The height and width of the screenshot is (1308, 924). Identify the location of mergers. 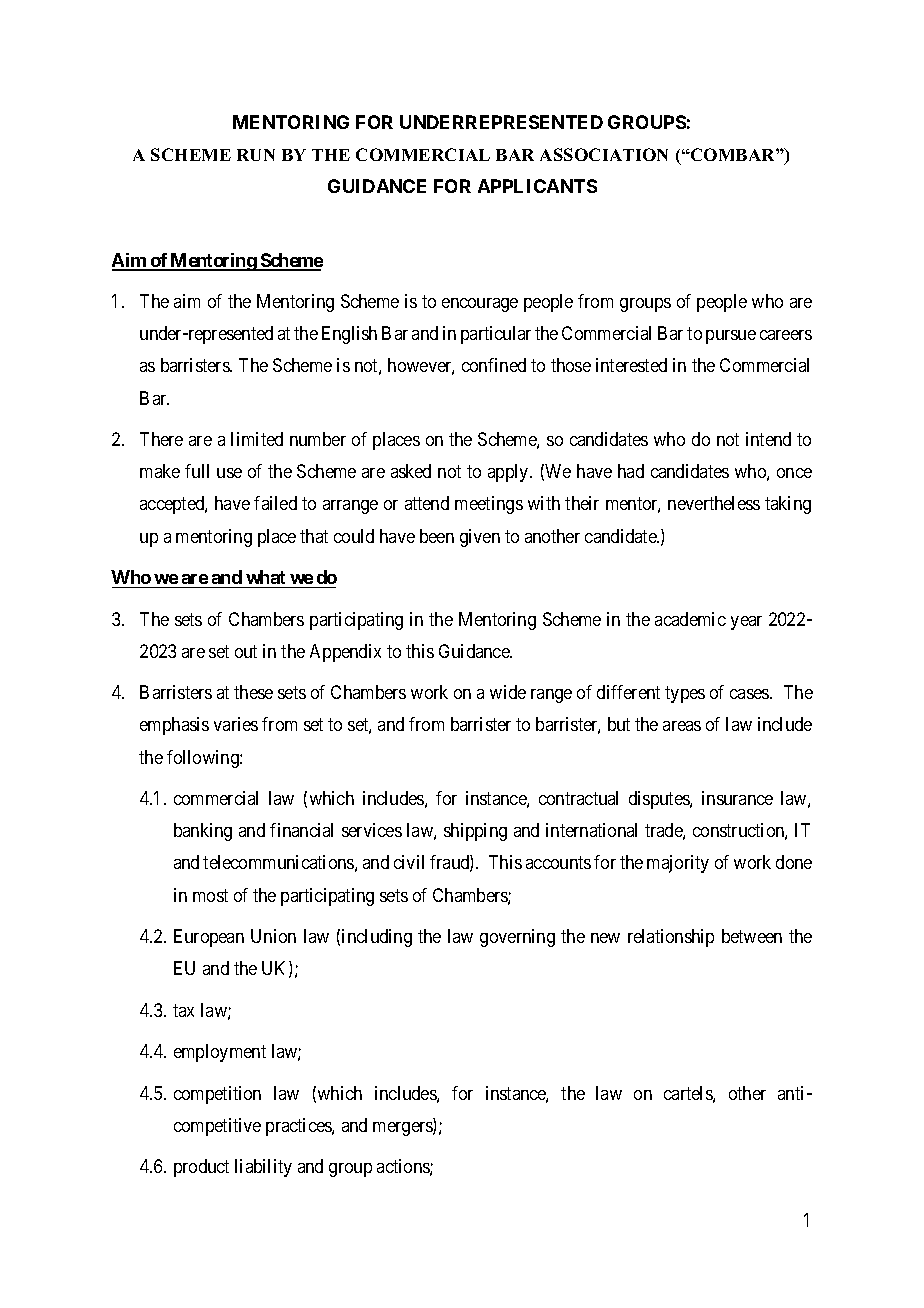
(403, 1129).
